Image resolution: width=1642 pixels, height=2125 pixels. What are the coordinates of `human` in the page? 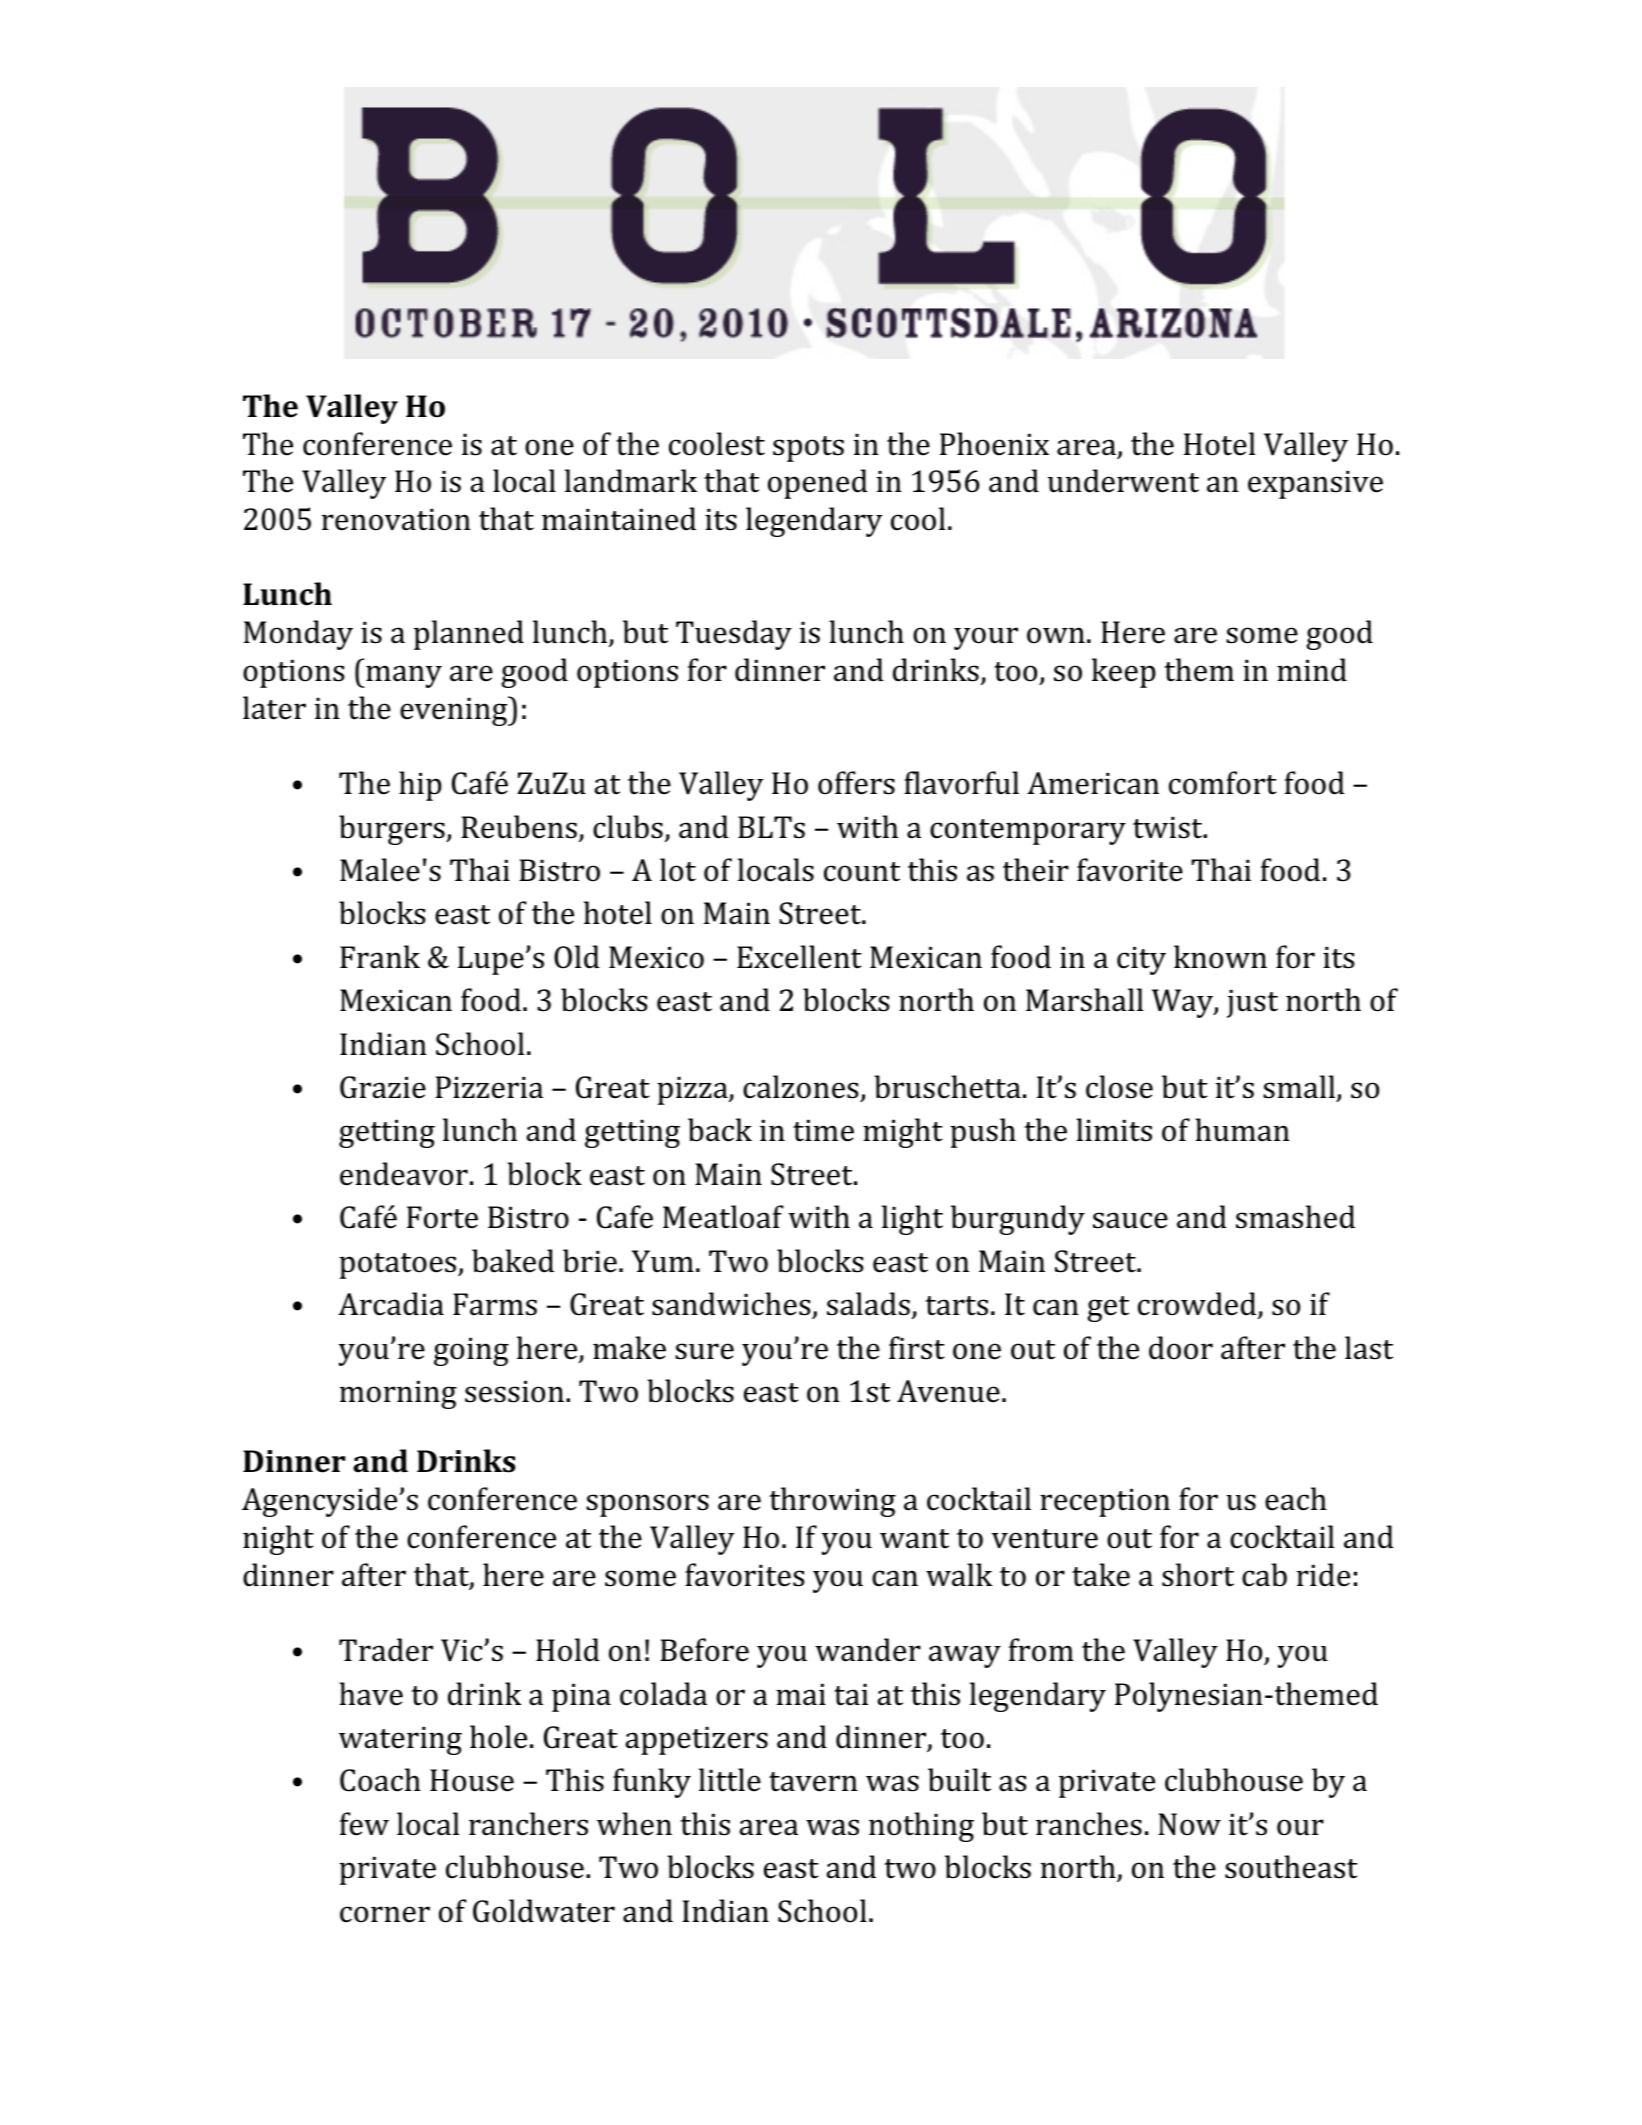 It's located at (1242, 1130).
